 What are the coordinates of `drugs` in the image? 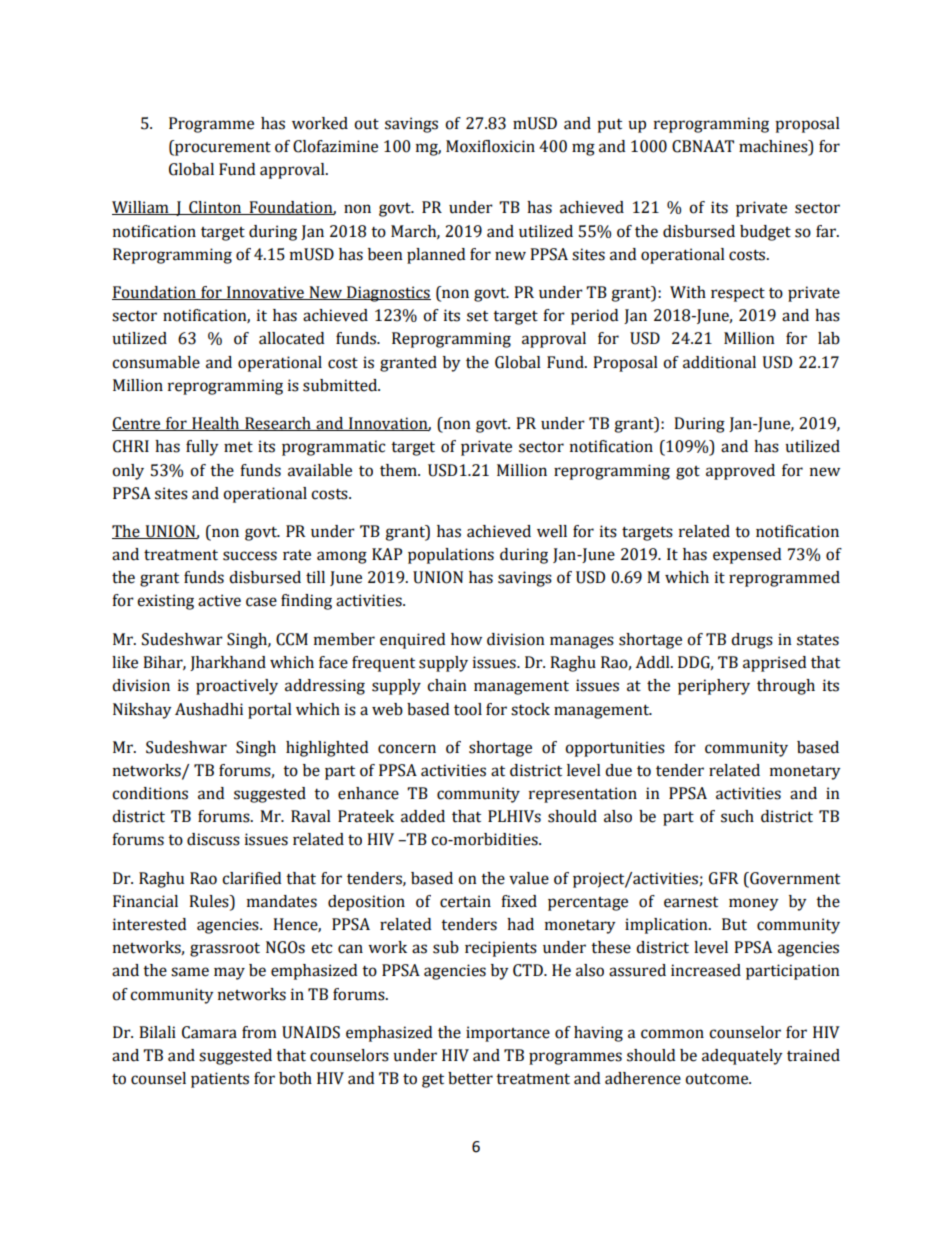 It's located at (752, 641).
